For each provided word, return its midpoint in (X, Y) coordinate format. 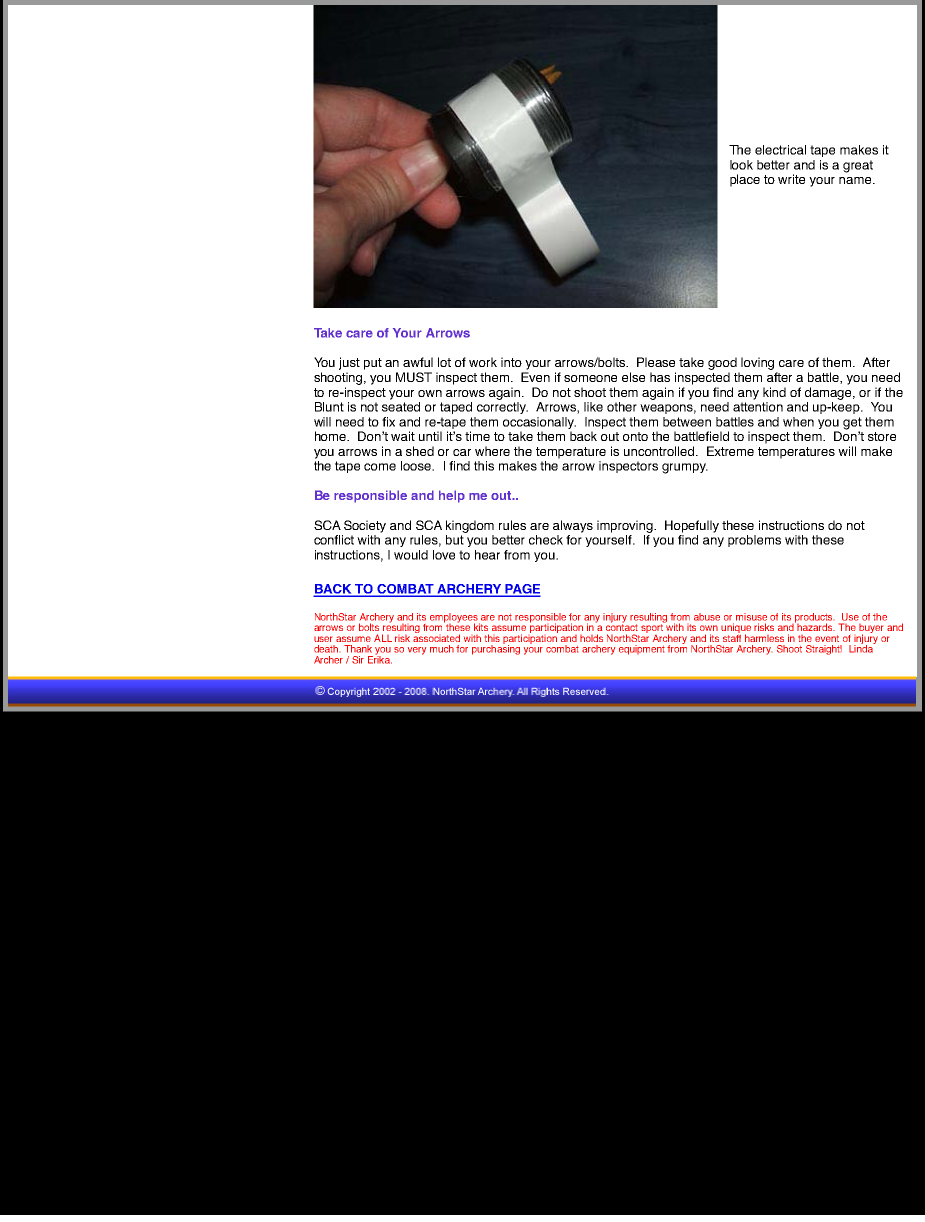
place (745, 180)
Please (656, 362)
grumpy (685, 468)
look (741, 165)
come (380, 467)
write (791, 179)
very (417, 651)
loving (759, 365)
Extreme (730, 451)
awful (418, 362)
